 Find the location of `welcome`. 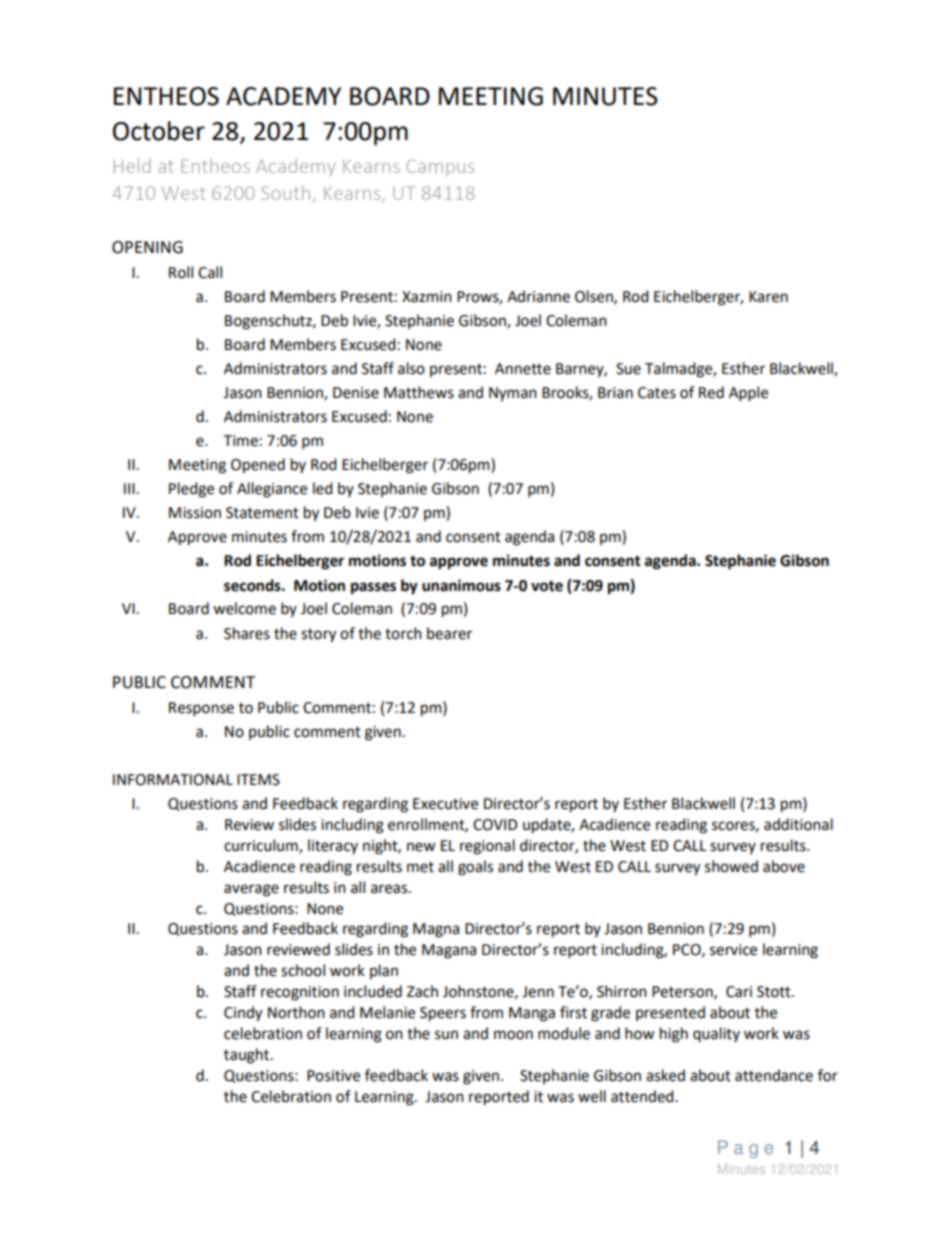

welcome is located at coordinates (244, 608).
